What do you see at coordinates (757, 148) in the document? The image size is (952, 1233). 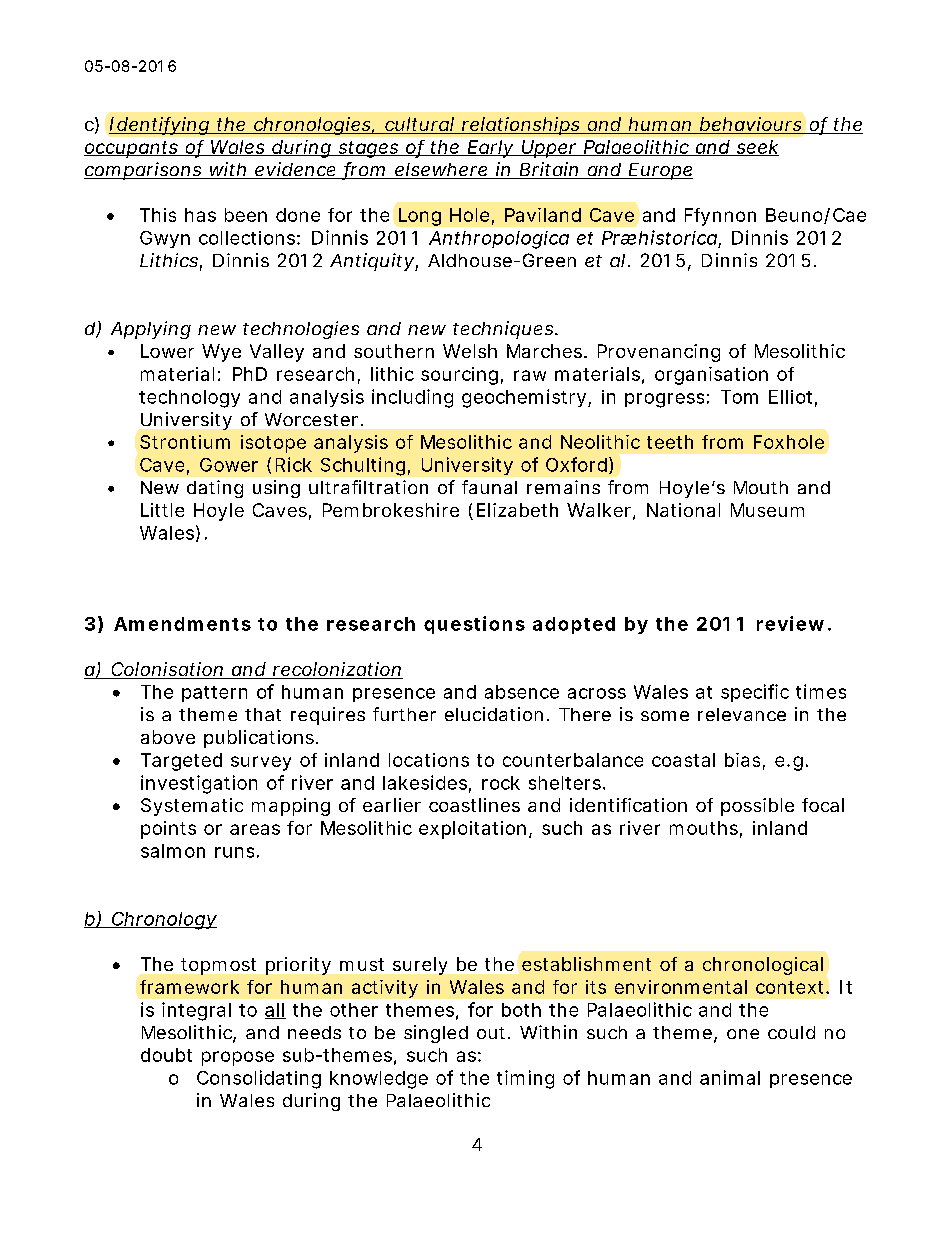 I see `seek` at bounding box center [757, 148].
